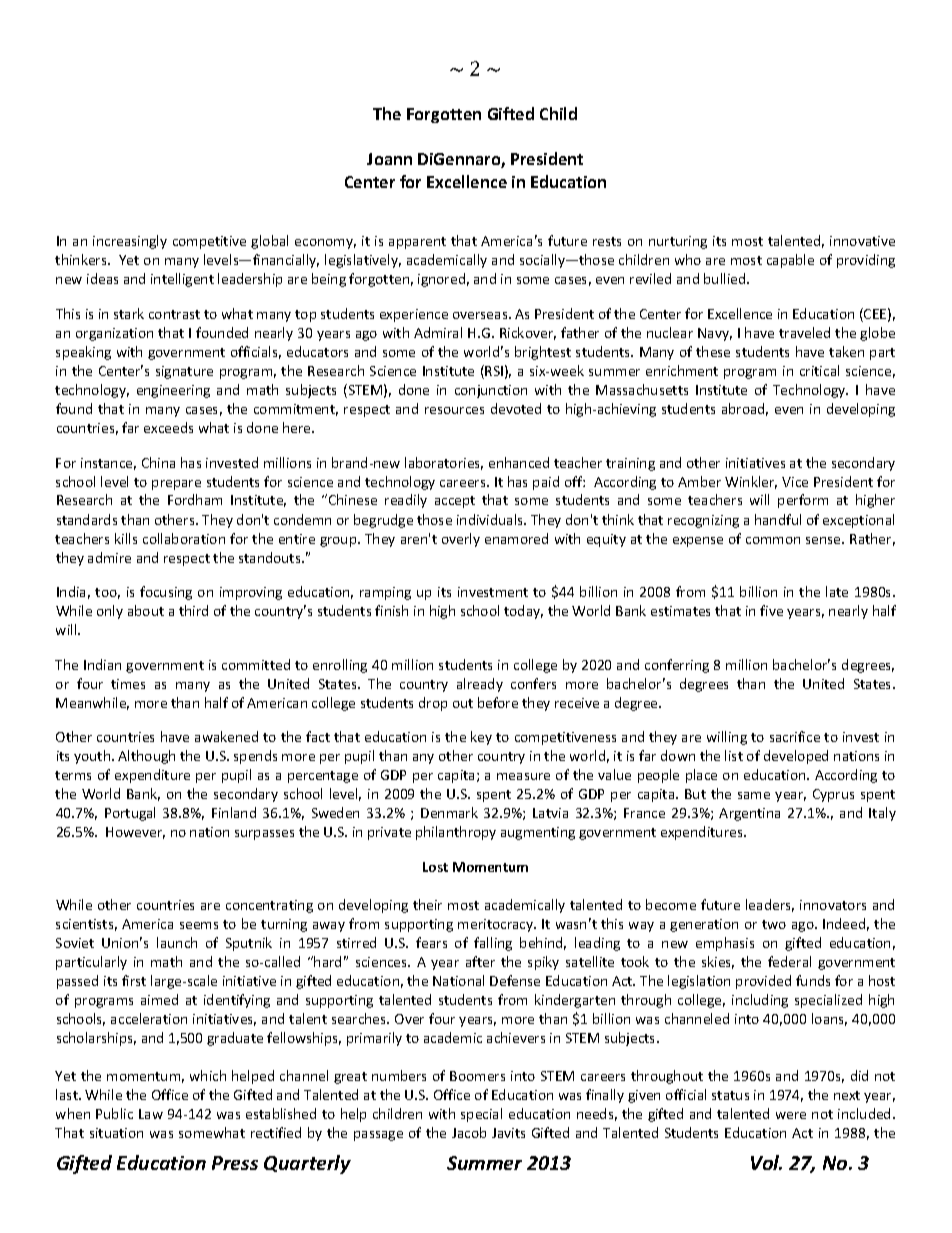  I want to click on innovative, so click(862, 241).
